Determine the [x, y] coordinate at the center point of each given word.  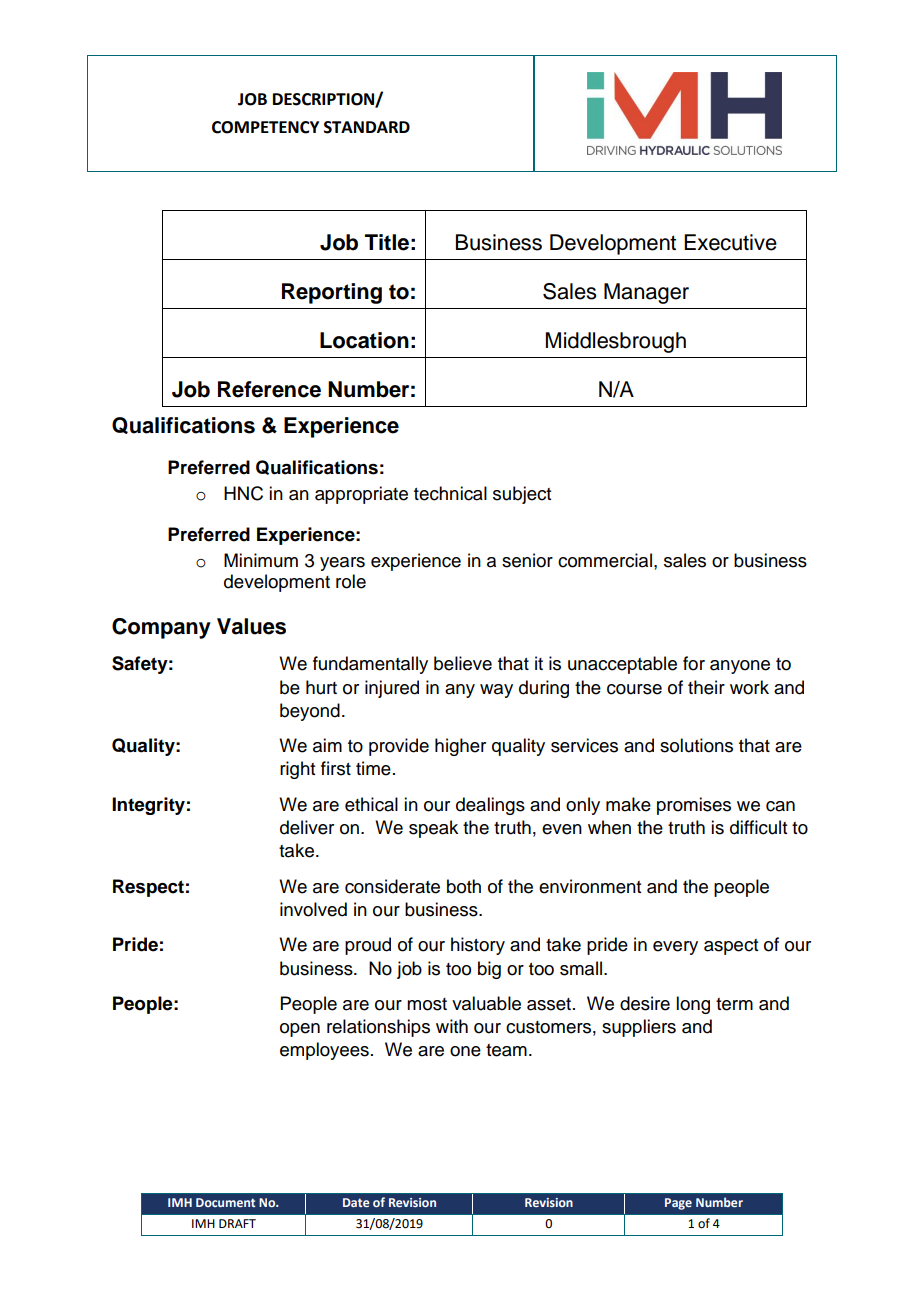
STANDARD [367, 127]
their [706, 687]
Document [225, 1202]
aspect [731, 947]
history [478, 946]
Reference [269, 389]
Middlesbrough [616, 342]
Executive [730, 242]
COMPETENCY [265, 127]
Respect [148, 888]
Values [251, 626]
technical [450, 493]
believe [463, 663]
